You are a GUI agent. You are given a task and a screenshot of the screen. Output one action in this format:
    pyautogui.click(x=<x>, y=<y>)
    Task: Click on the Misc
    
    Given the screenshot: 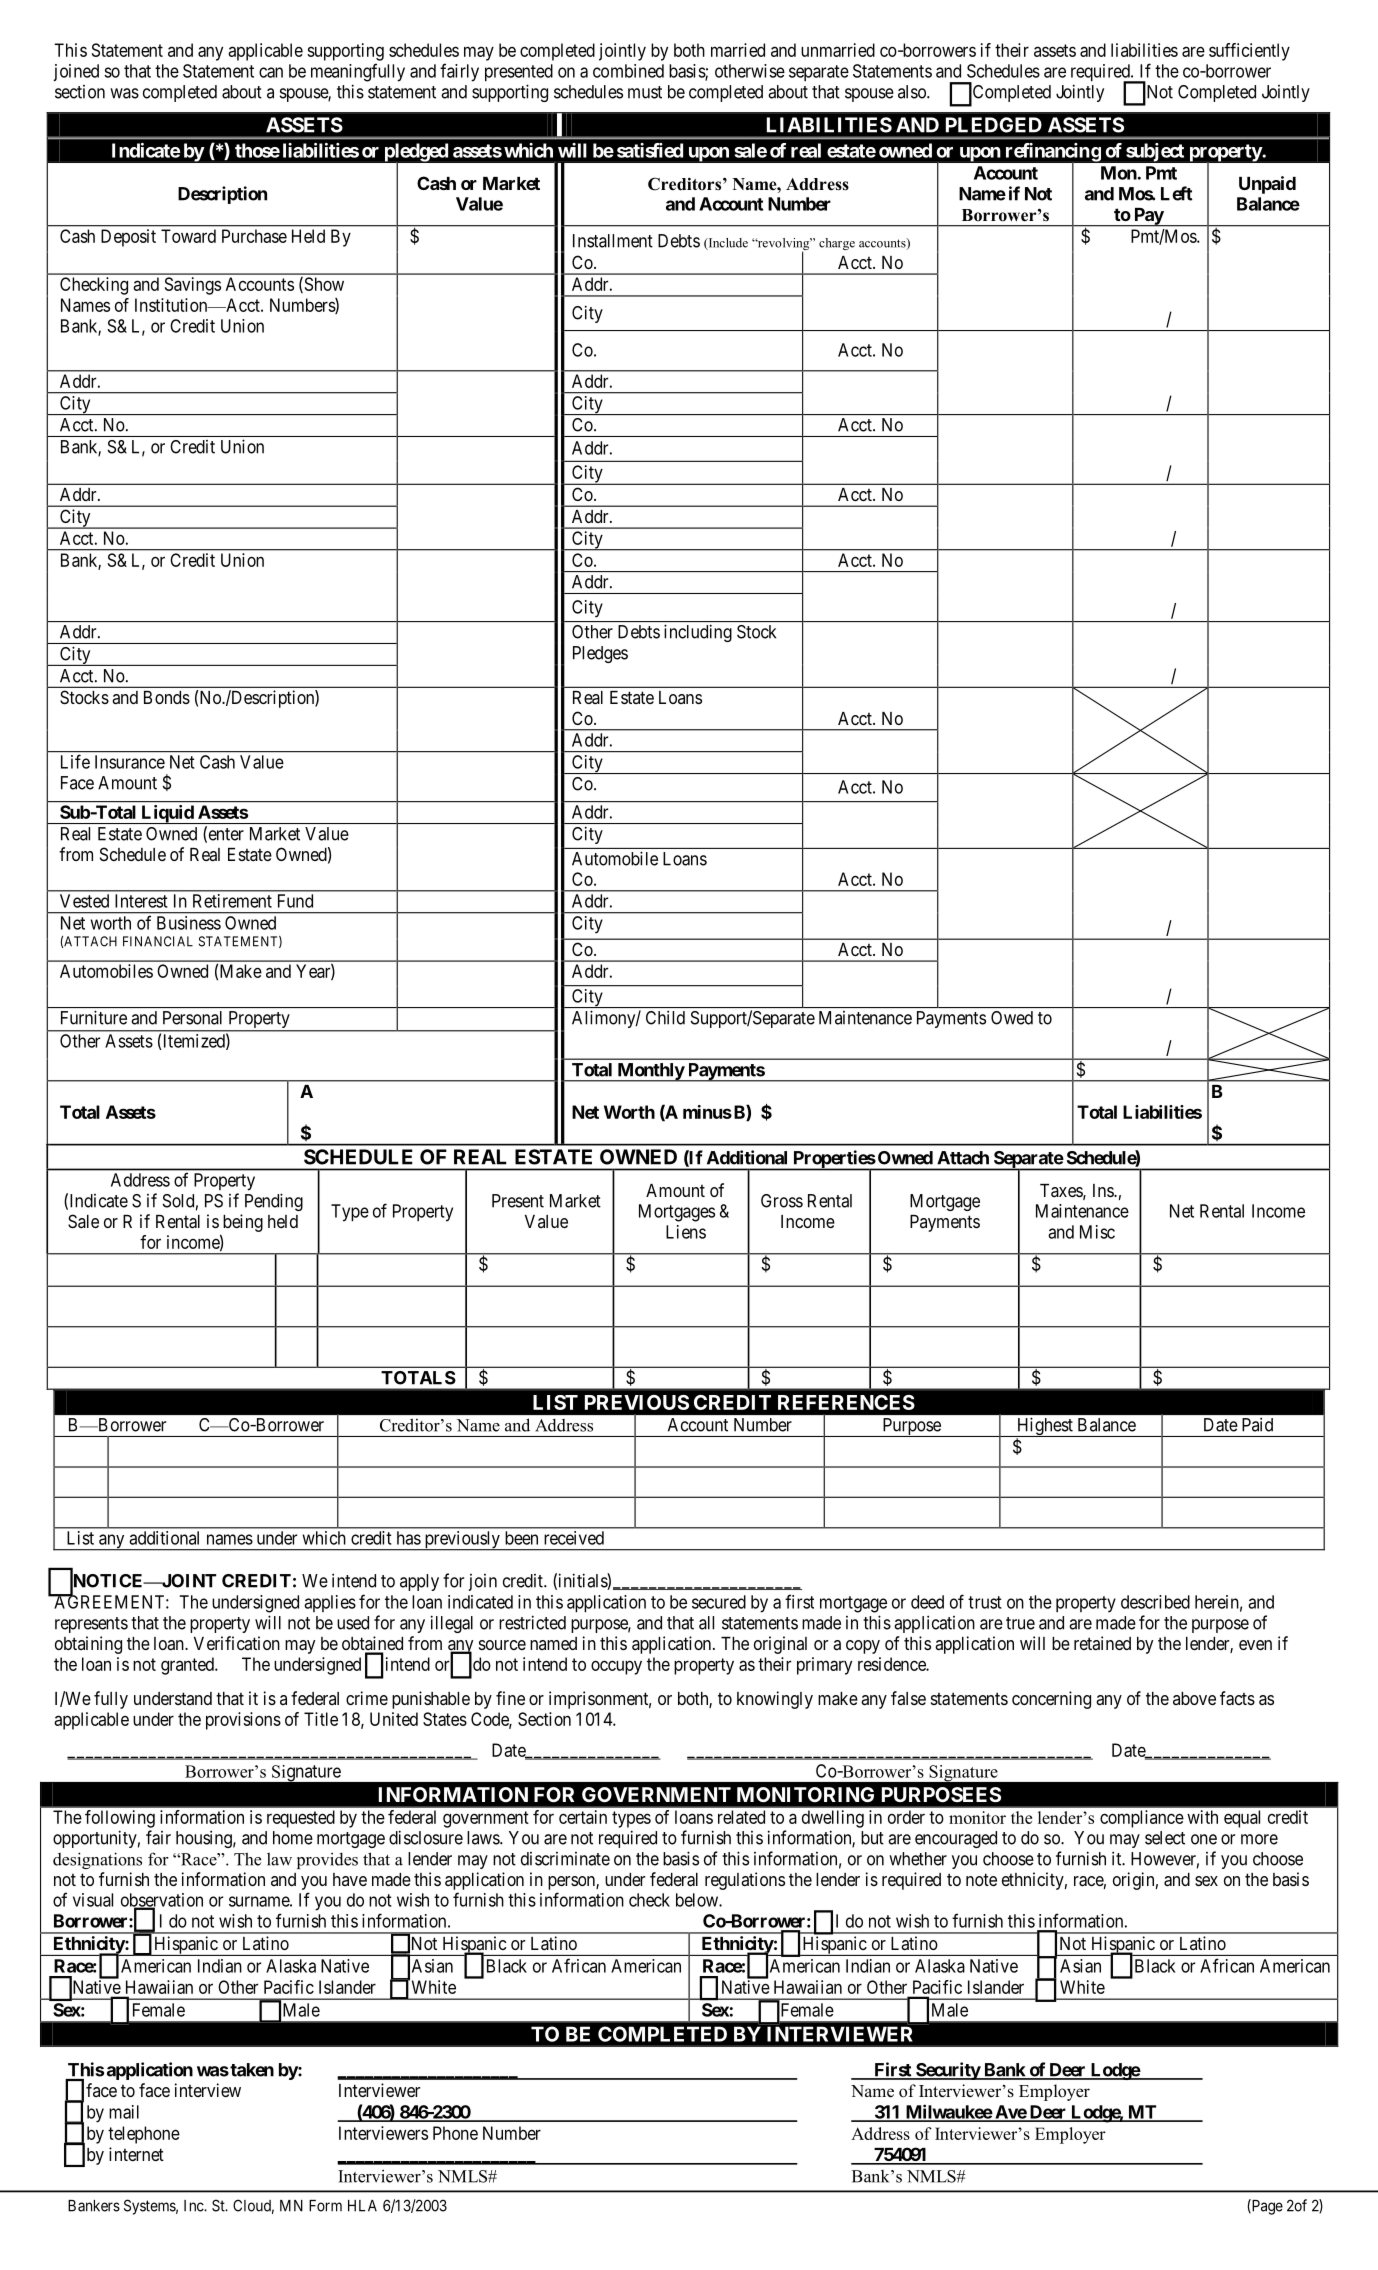 What is the action you would take?
    pyautogui.click(x=1097, y=1232)
